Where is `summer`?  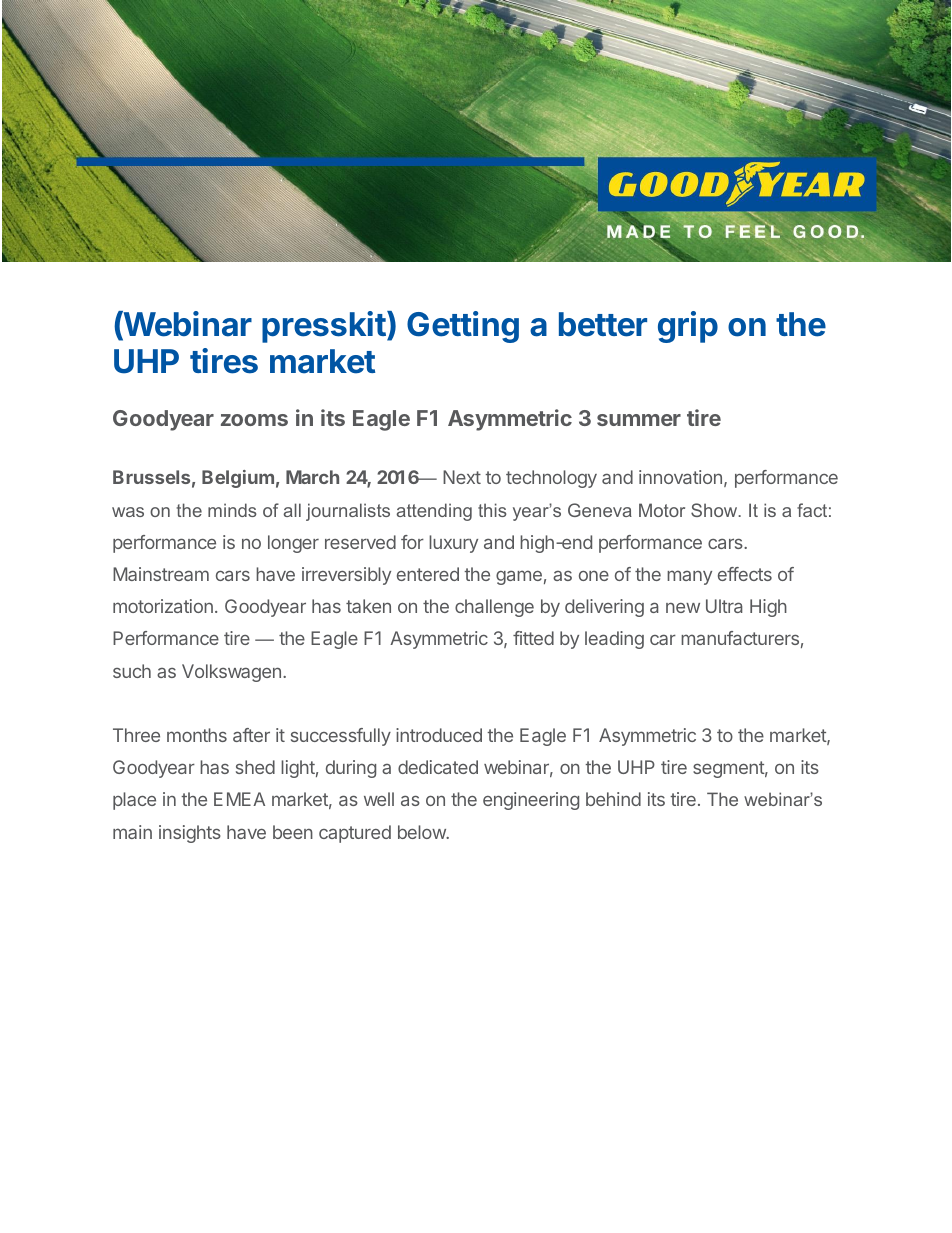
summer is located at coordinates (639, 420).
